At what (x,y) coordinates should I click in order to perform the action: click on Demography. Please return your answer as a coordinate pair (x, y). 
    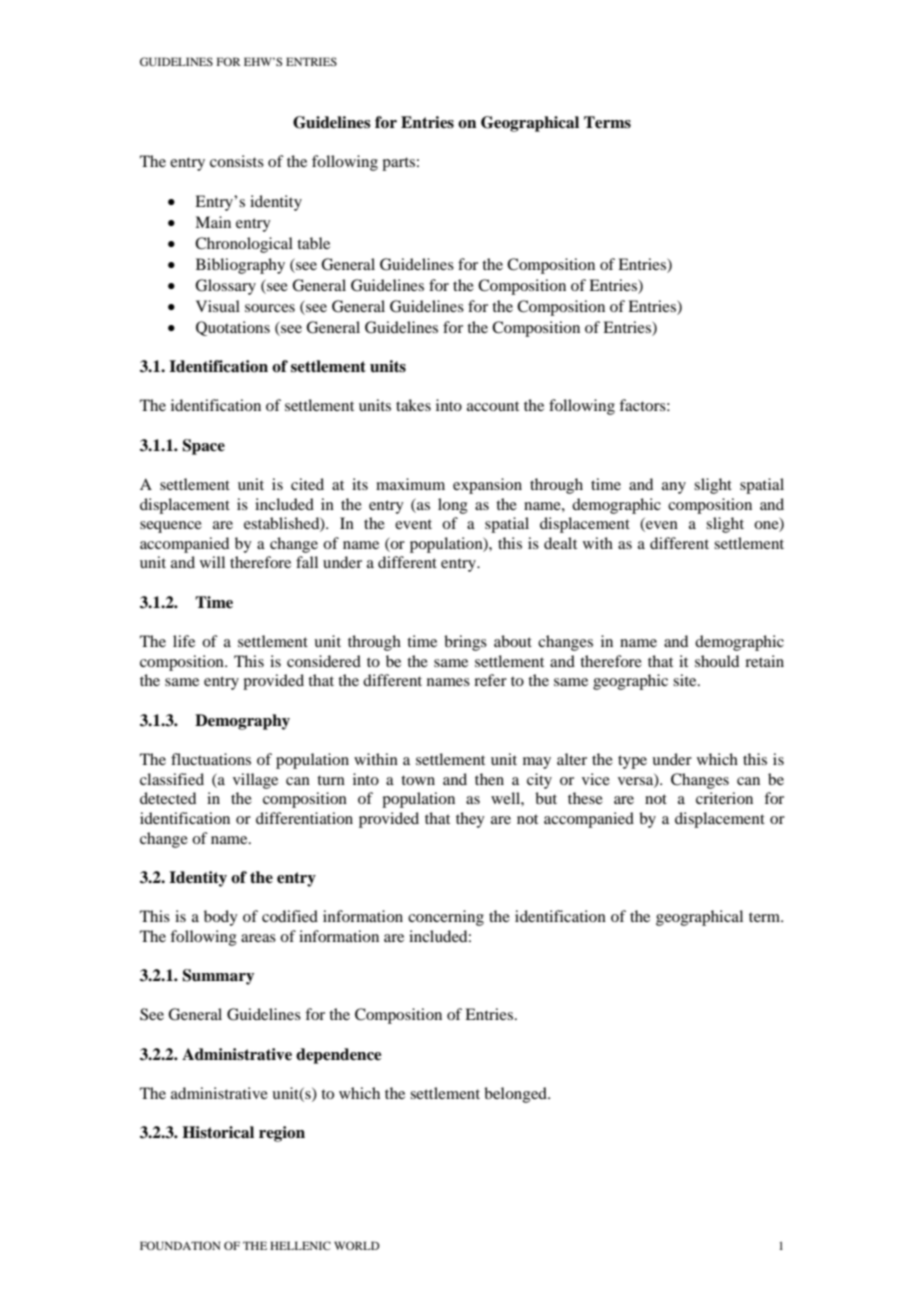
    Looking at the image, I should click on (242, 722).
